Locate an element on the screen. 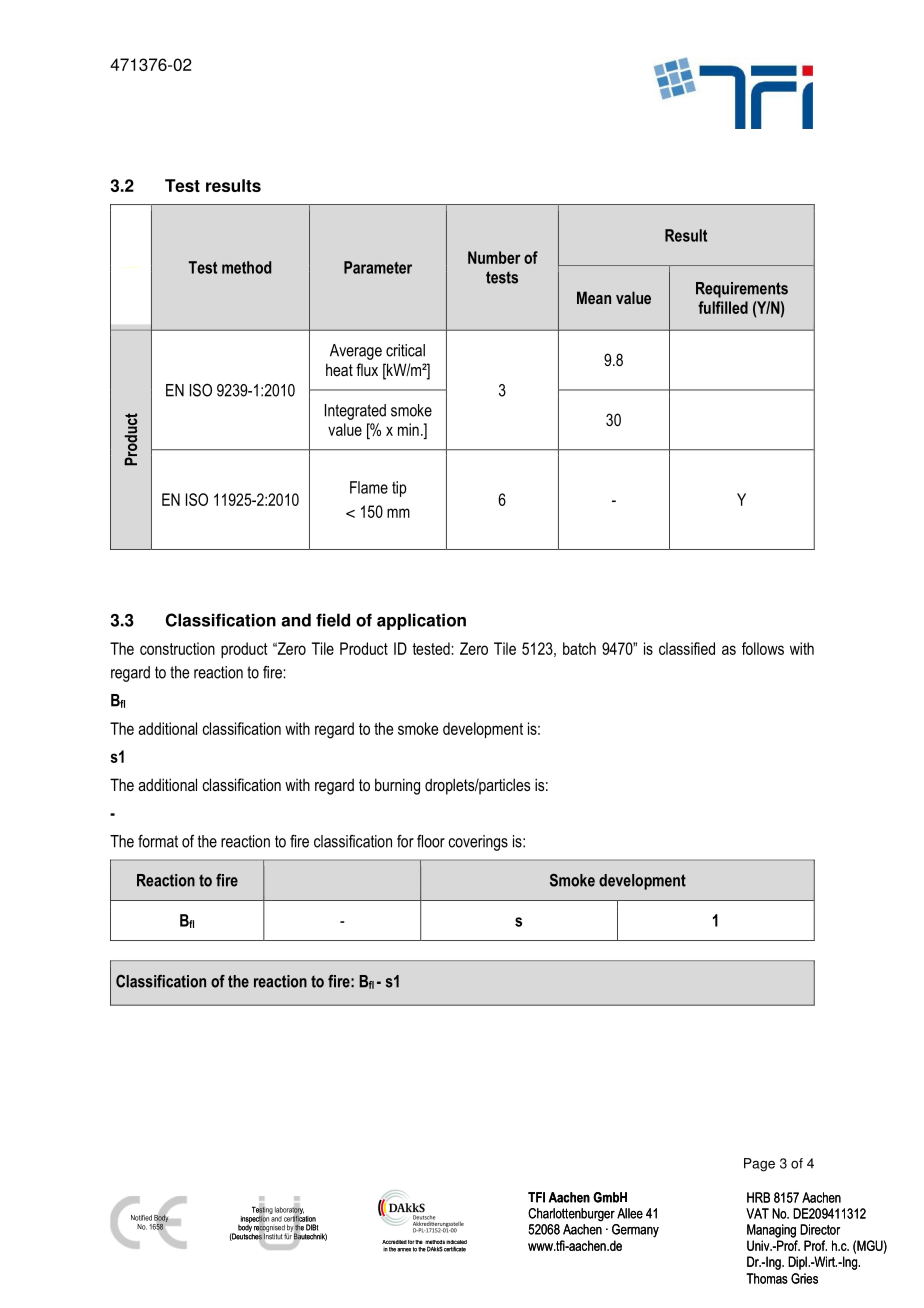 Image resolution: width=924 pixels, height=1308 pixels. follows is located at coordinates (763, 648).
